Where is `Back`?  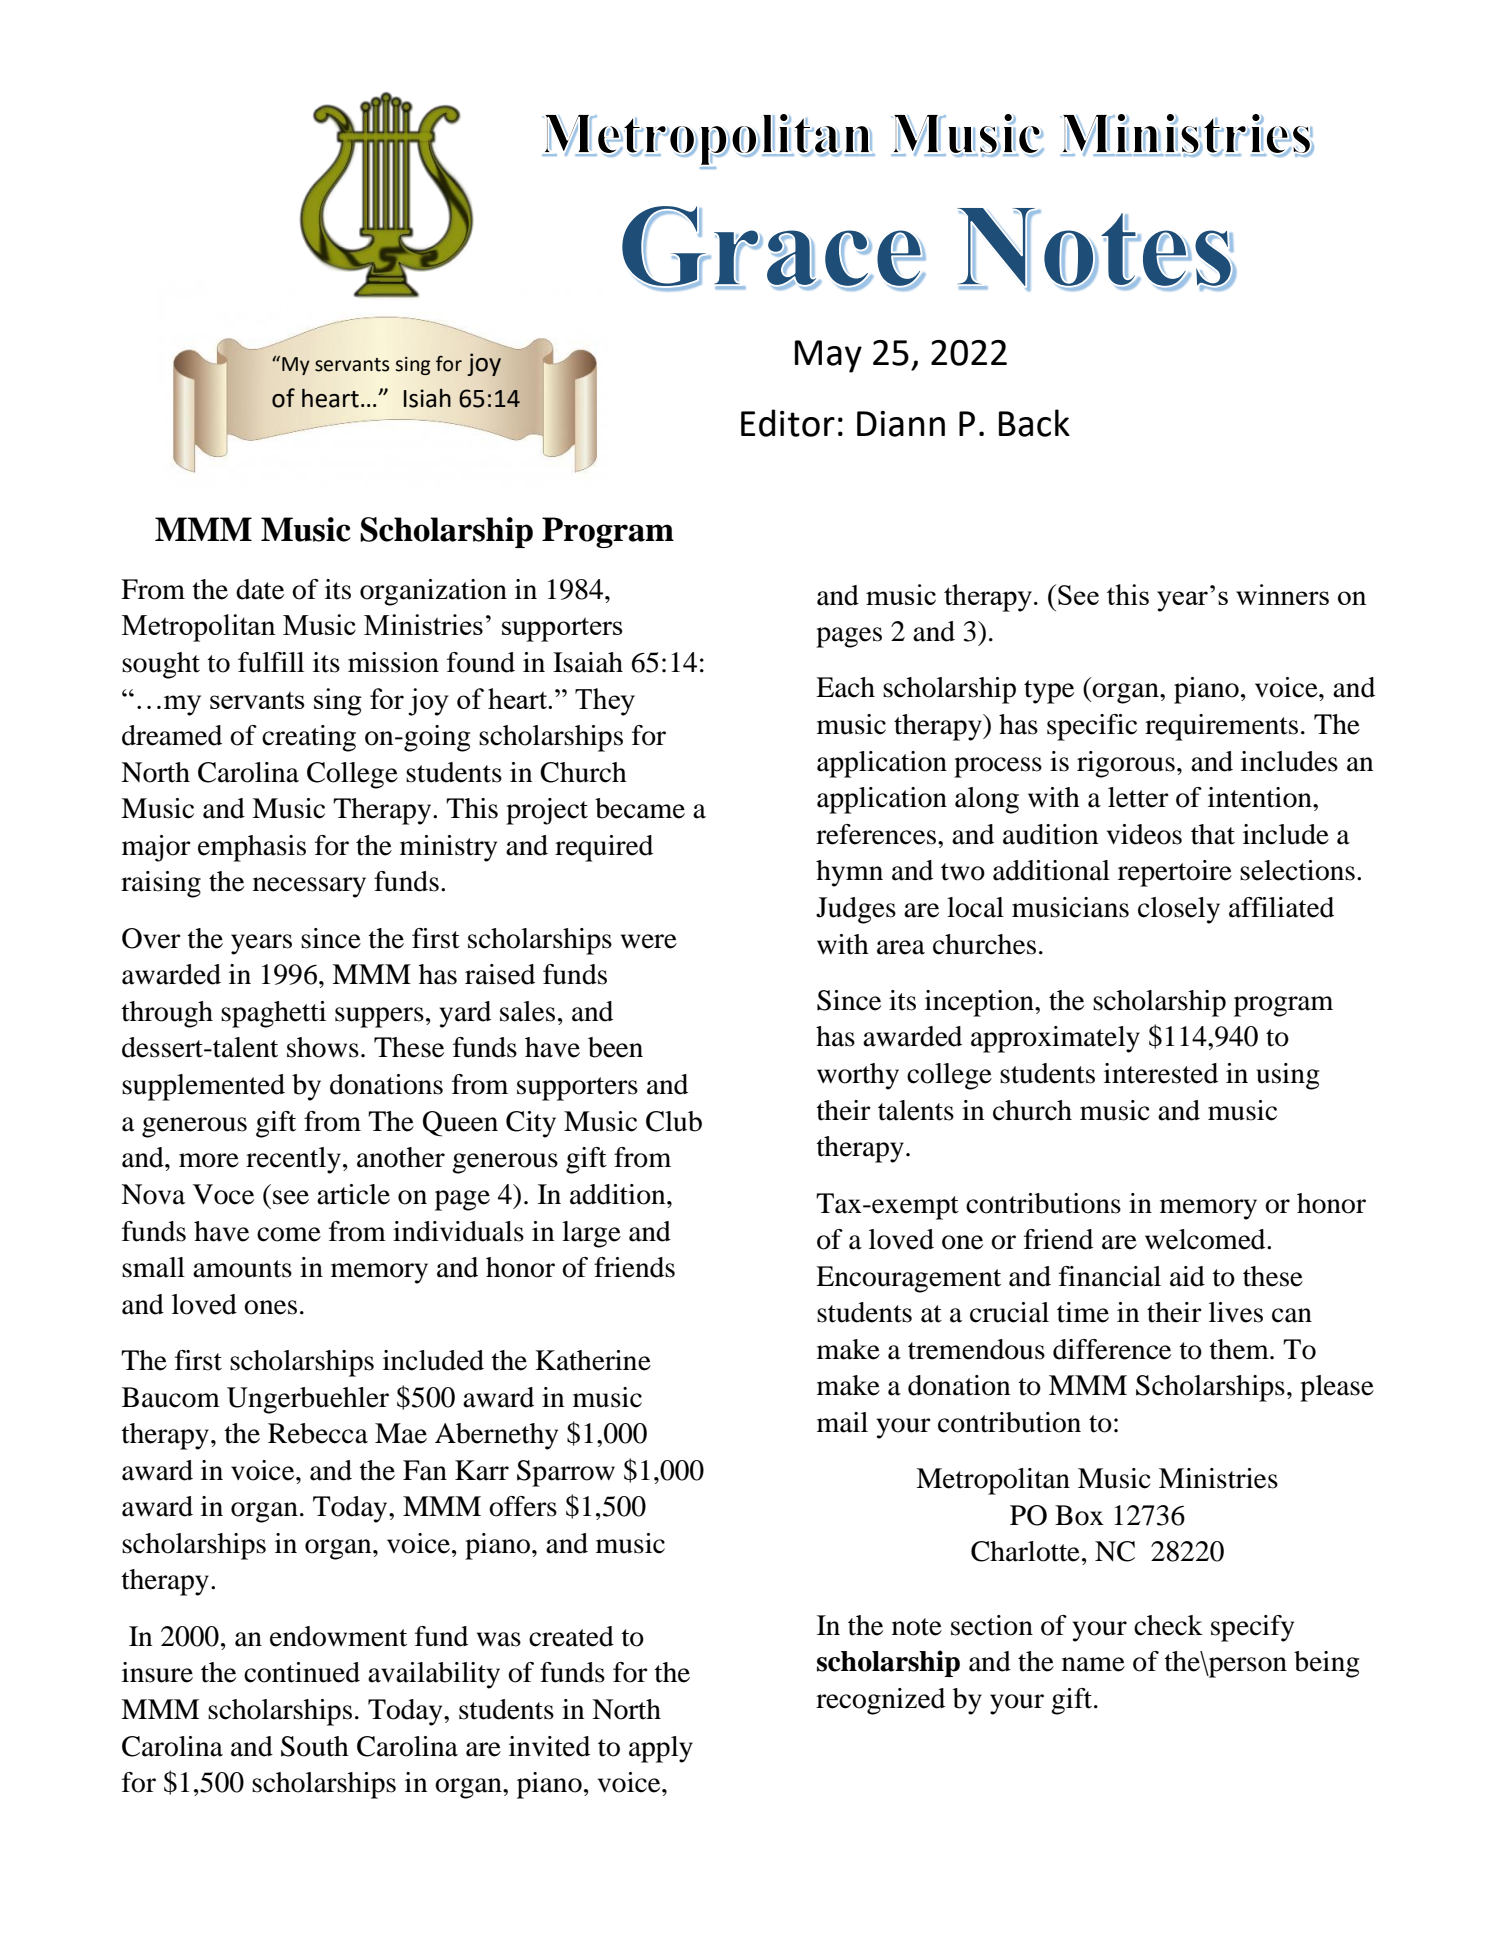
Back is located at coordinates (1034, 423).
